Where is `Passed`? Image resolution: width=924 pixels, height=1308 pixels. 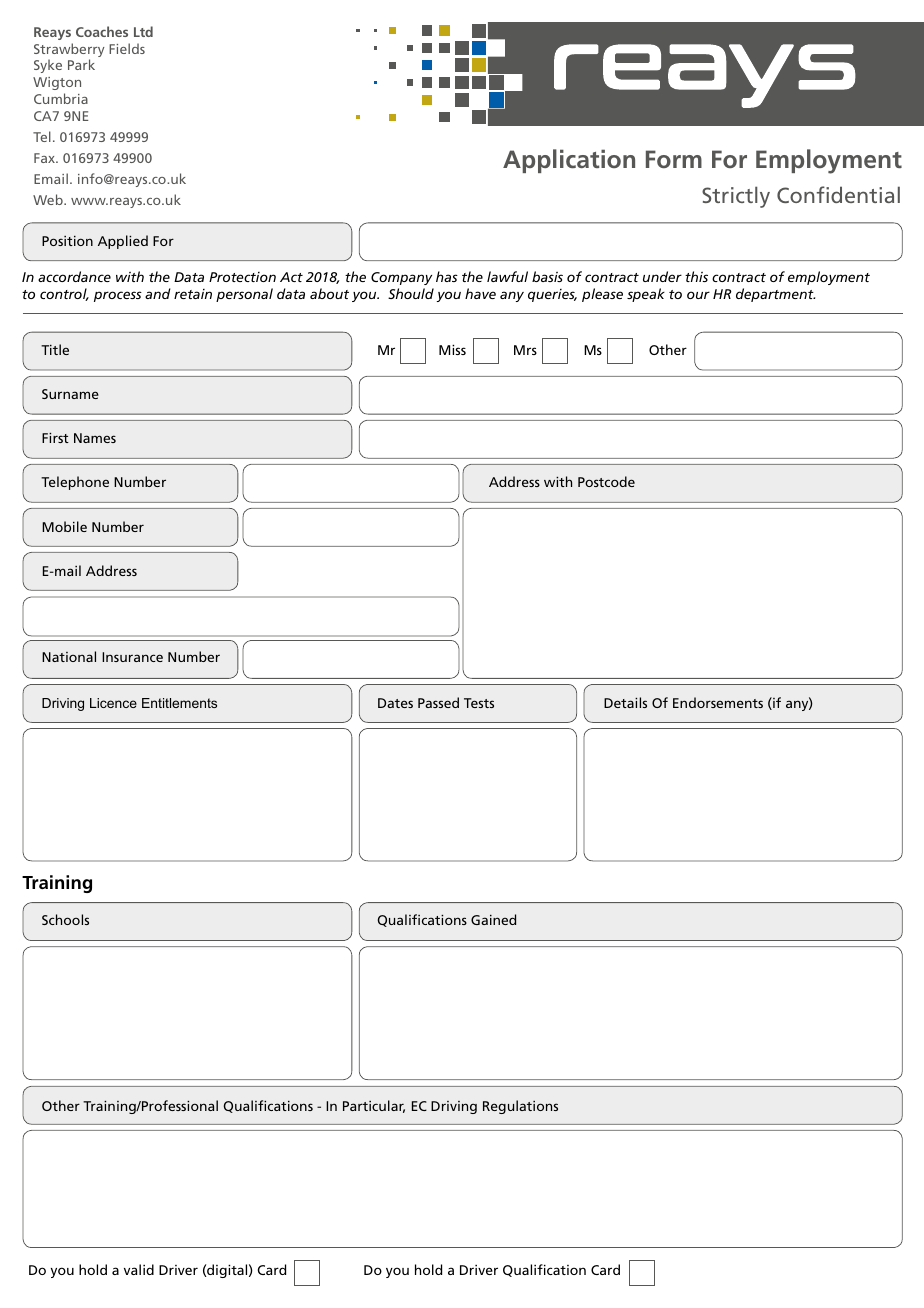
Passed is located at coordinates (438, 702).
